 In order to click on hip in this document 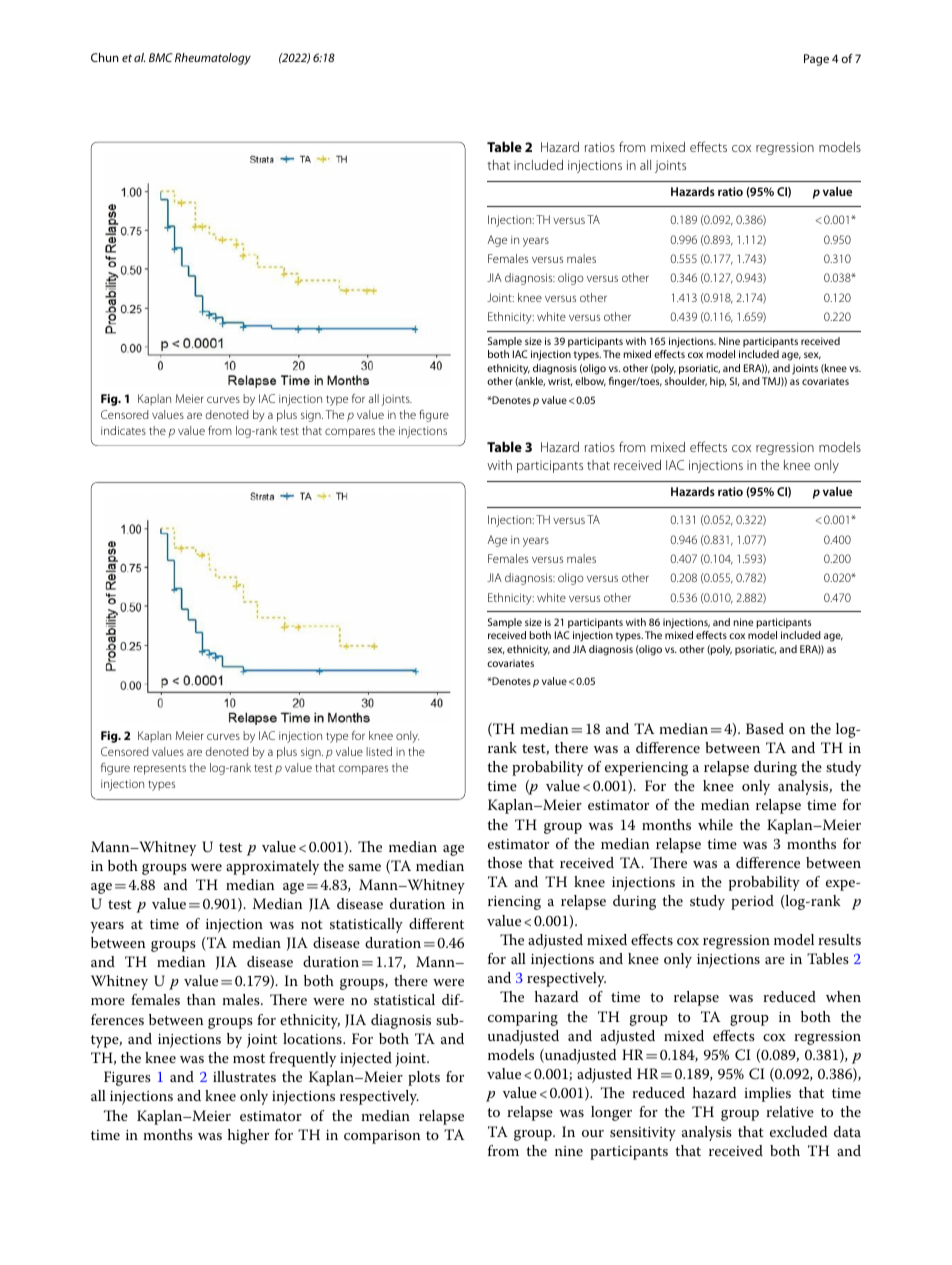, I will do `click(718, 382)`.
